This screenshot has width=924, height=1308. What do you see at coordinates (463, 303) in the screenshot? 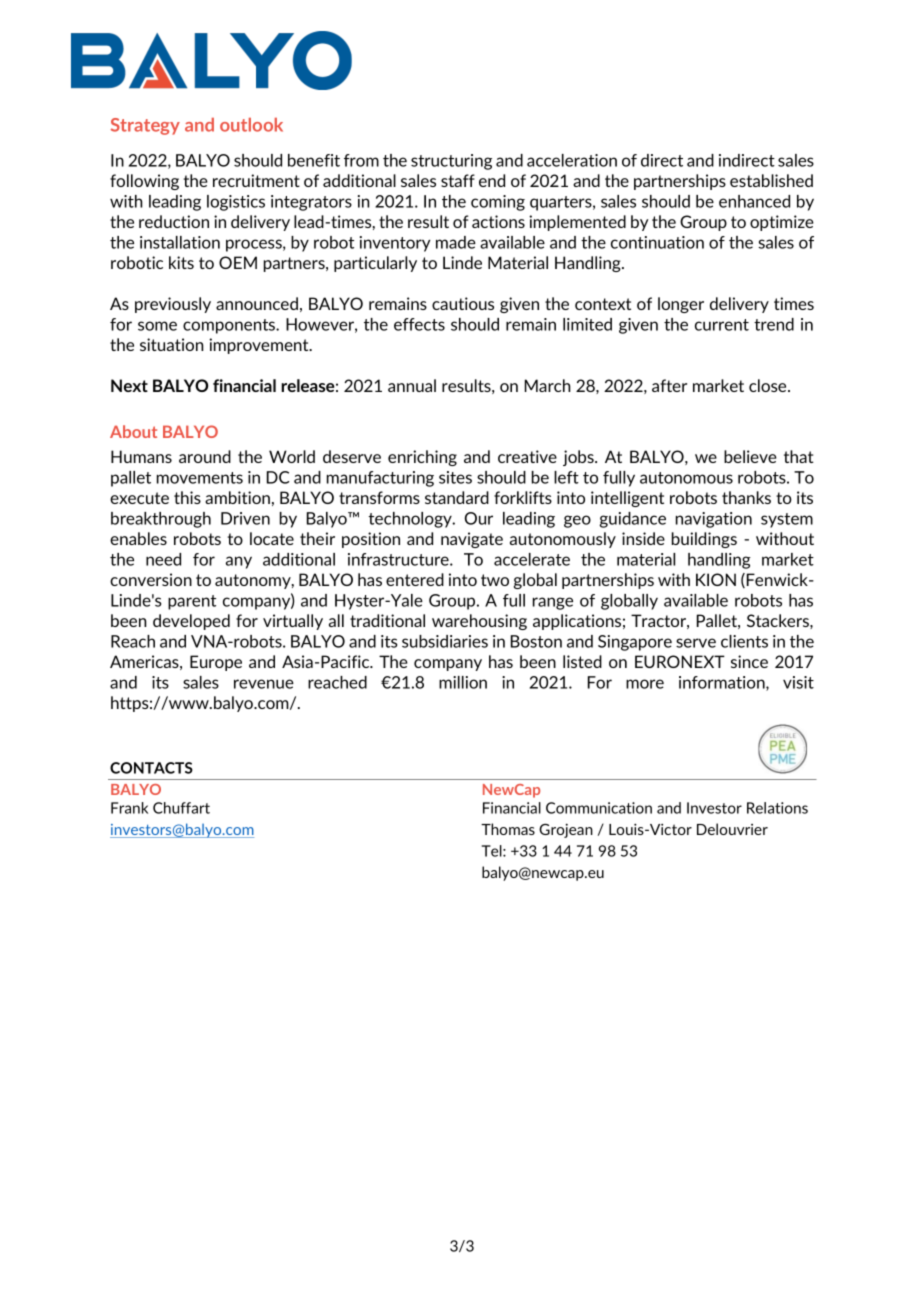
I see `cautious` at bounding box center [463, 303].
